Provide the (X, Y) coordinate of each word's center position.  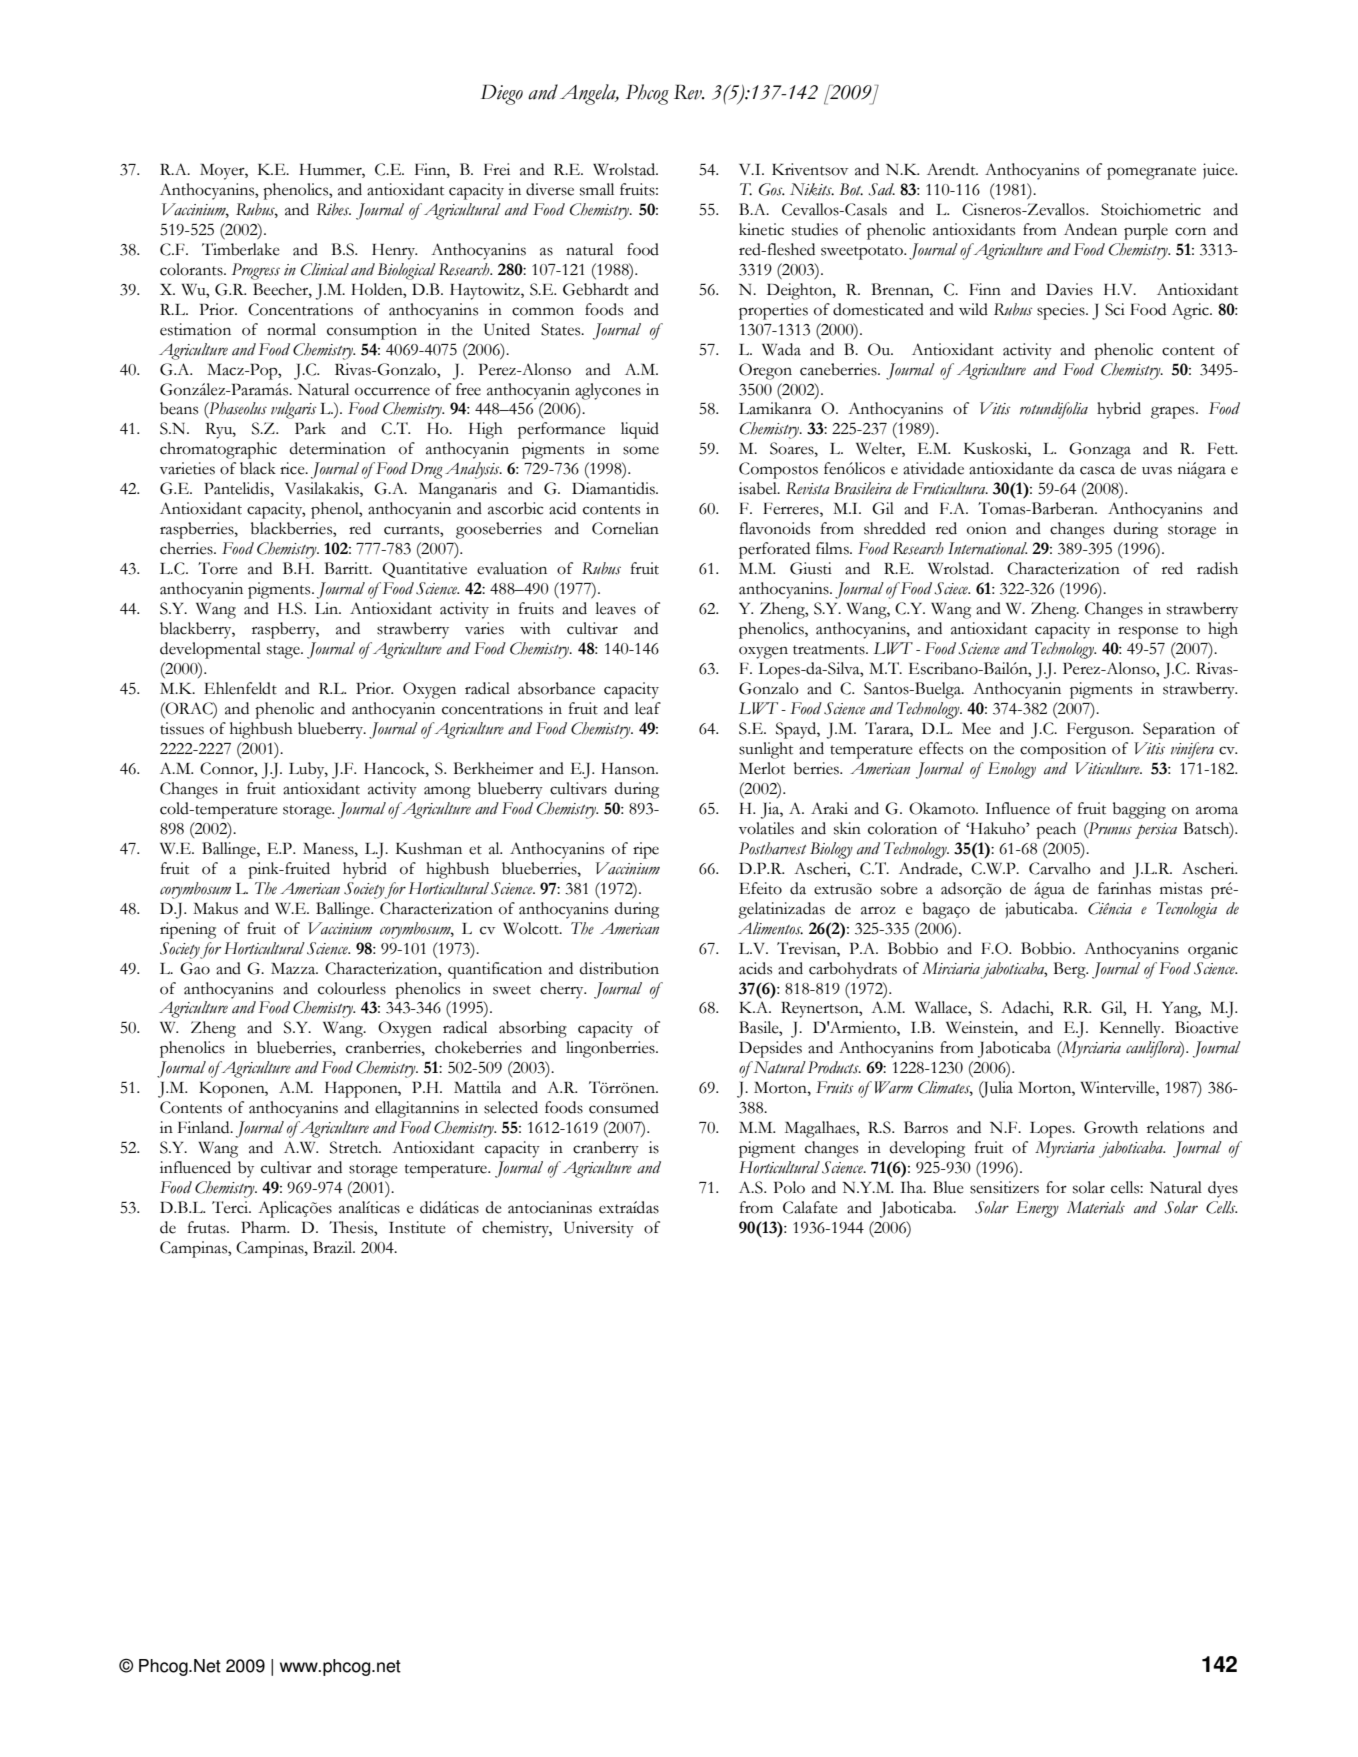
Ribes (333, 209)
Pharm (265, 1227)
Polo (789, 1187)
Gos (772, 189)
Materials (1096, 1207)
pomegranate (1151, 173)
